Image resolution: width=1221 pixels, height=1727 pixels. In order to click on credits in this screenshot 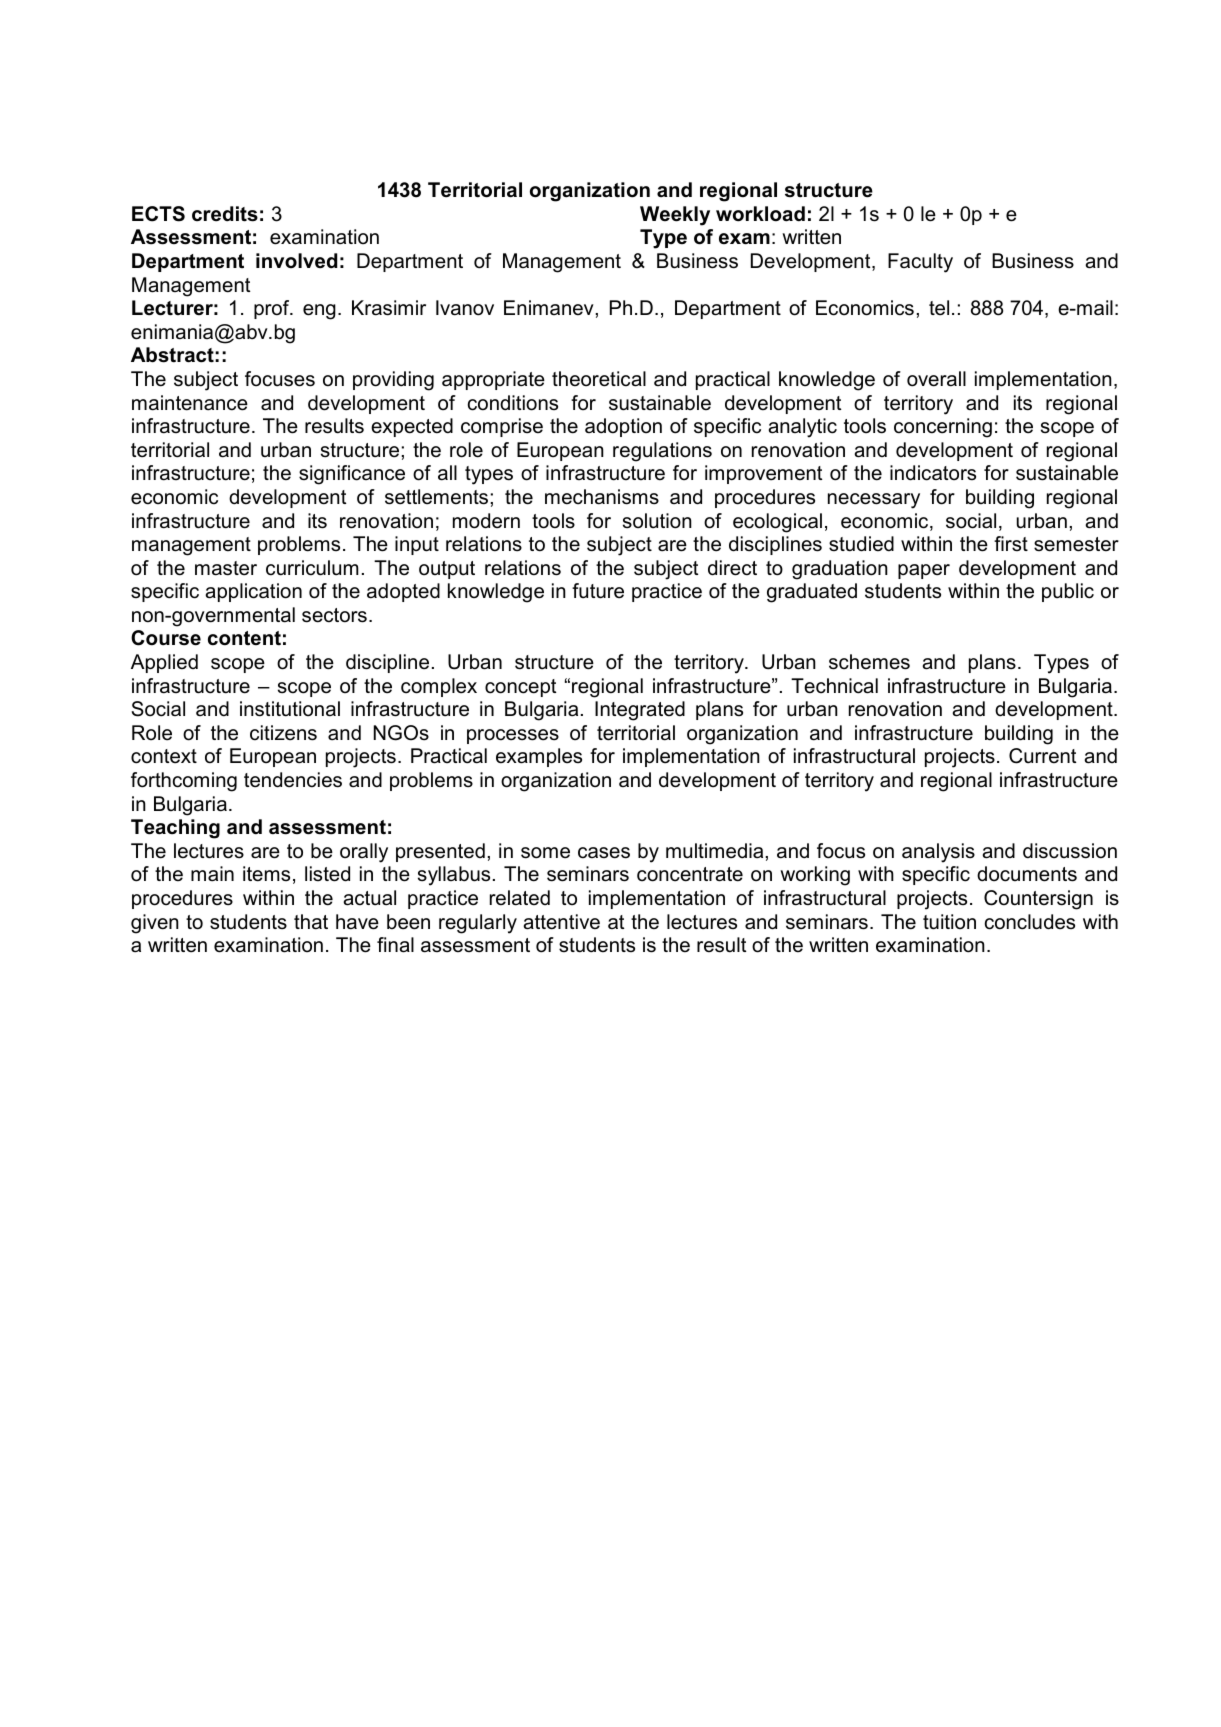, I will do `click(225, 214)`.
